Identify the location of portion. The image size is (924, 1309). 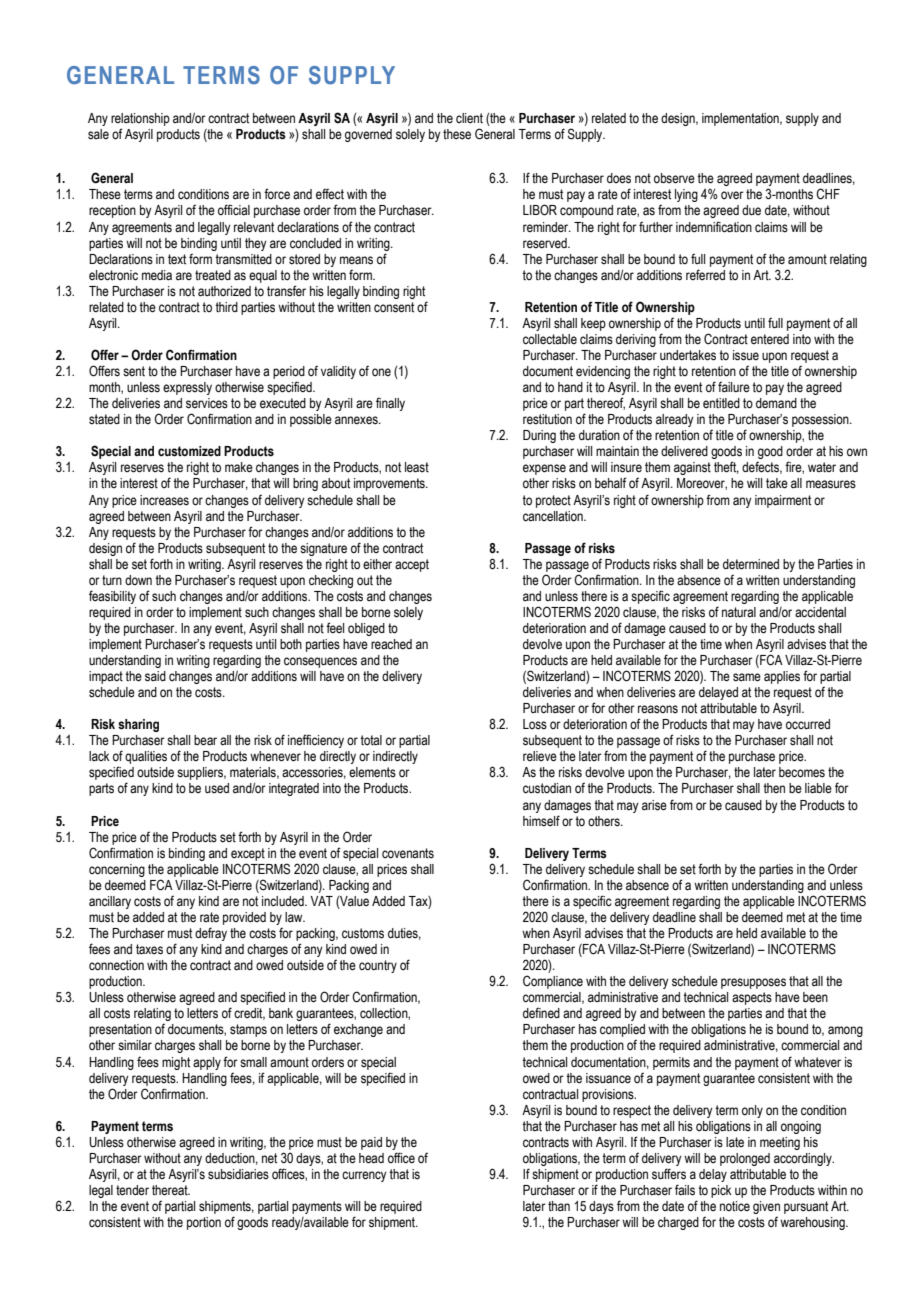
(204, 1223).
